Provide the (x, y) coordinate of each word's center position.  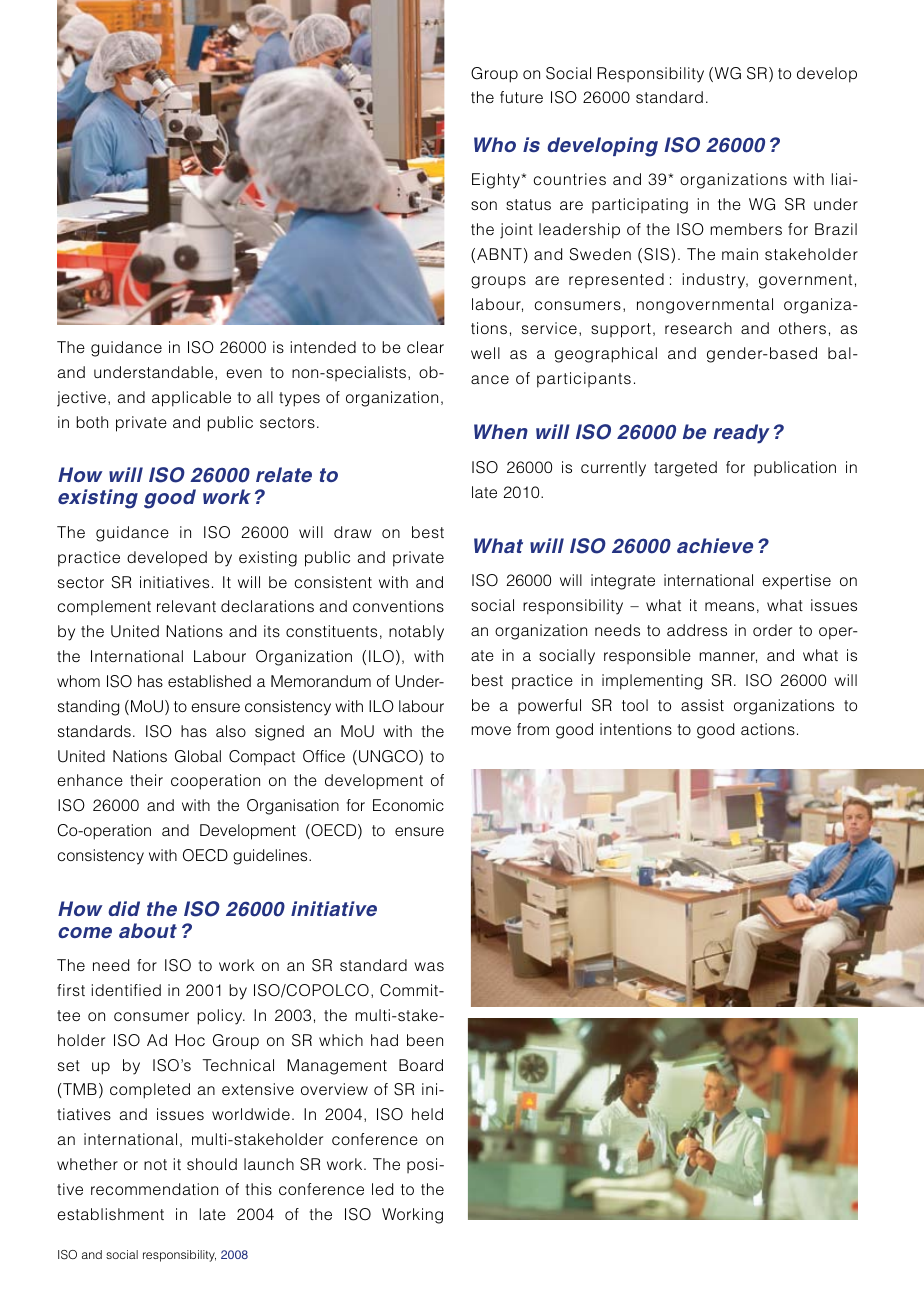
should (212, 1164)
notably (416, 633)
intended (323, 347)
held (427, 1114)
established (209, 681)
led (382, 1189)
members (746, 229)
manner (728, 657)
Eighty (496, 181)
